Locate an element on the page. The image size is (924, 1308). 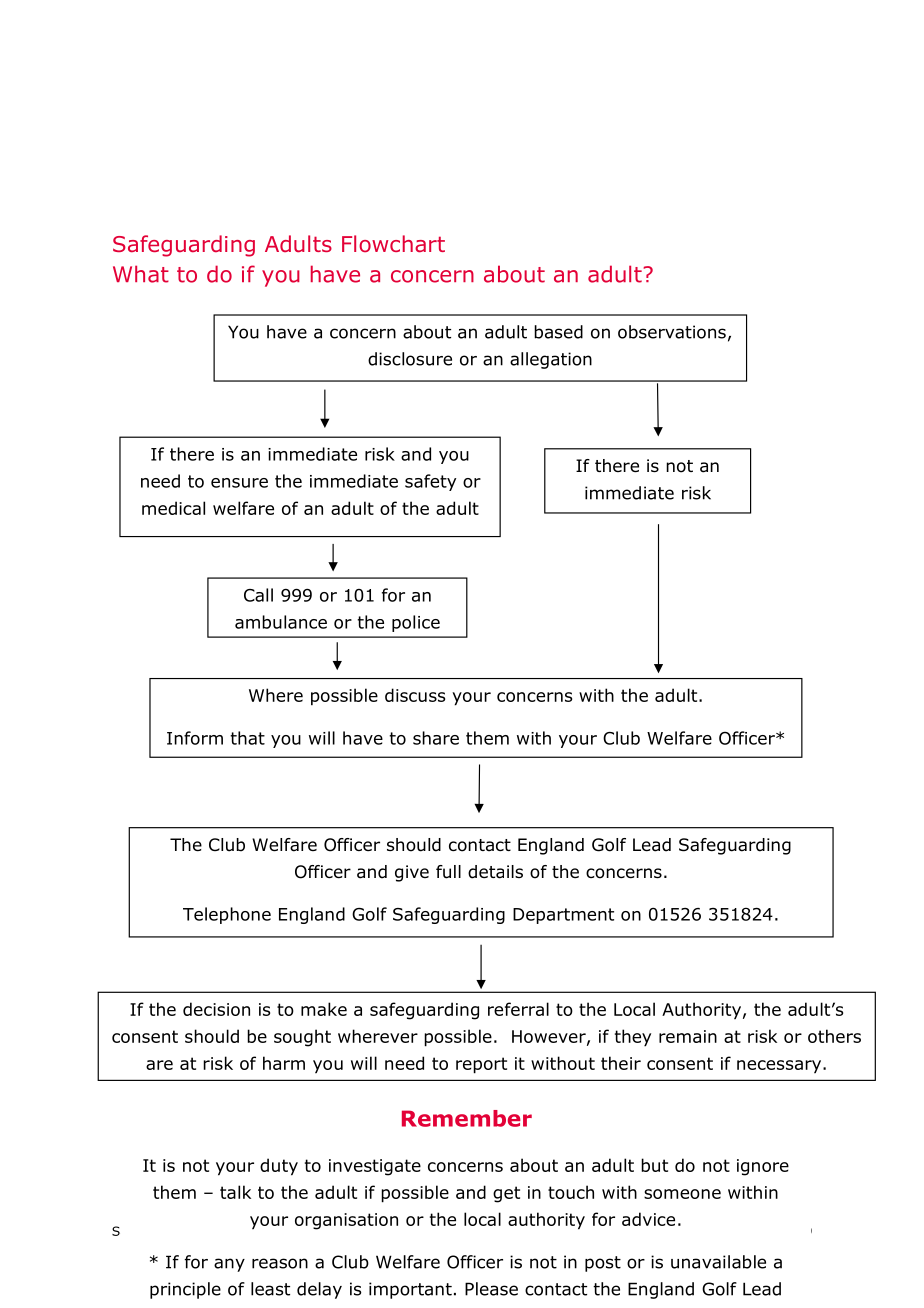
Please is located at coordinates (491, 1289).
